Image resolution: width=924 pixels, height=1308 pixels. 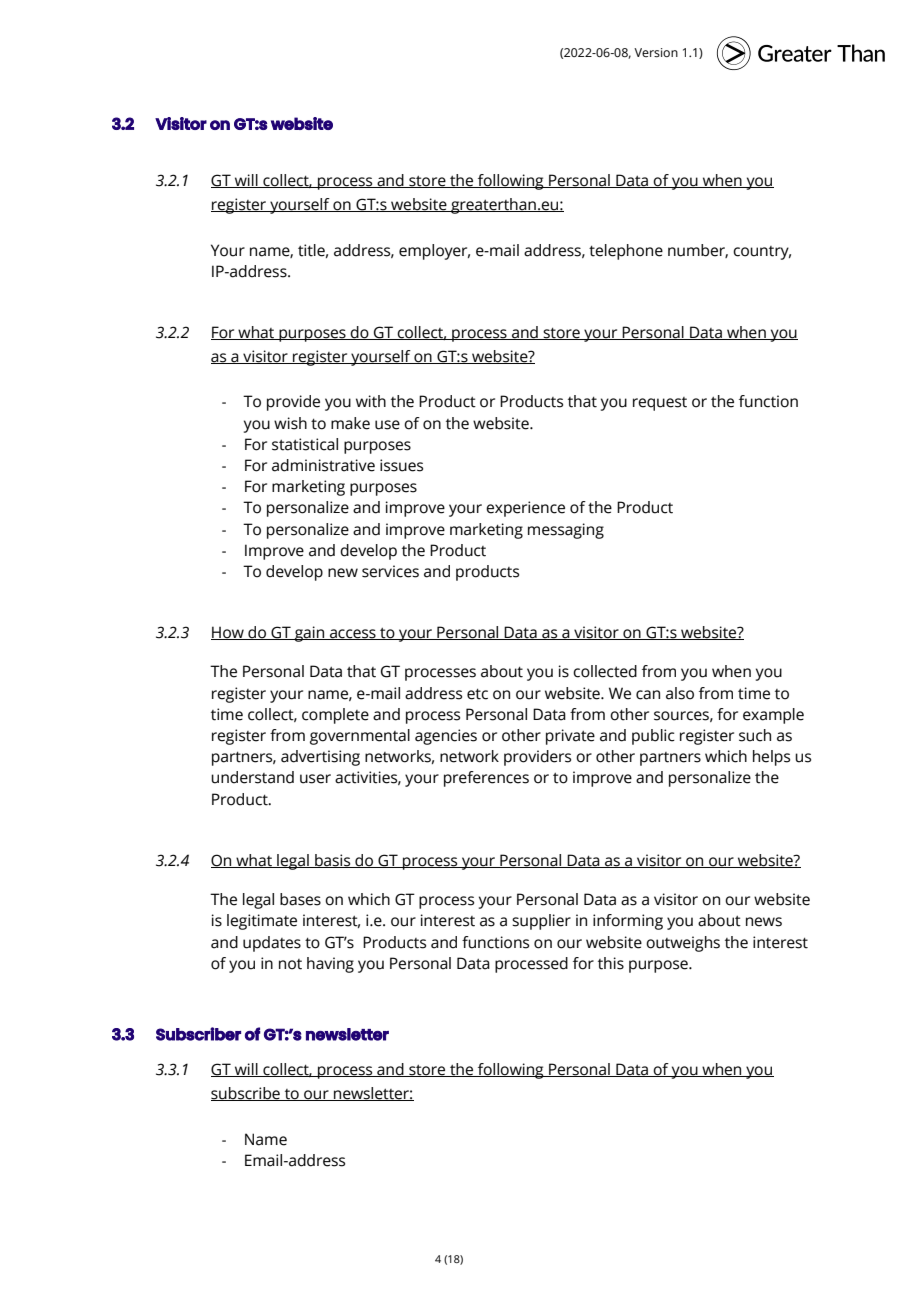 I want to click on supplier, so click(x=541, y=922).
